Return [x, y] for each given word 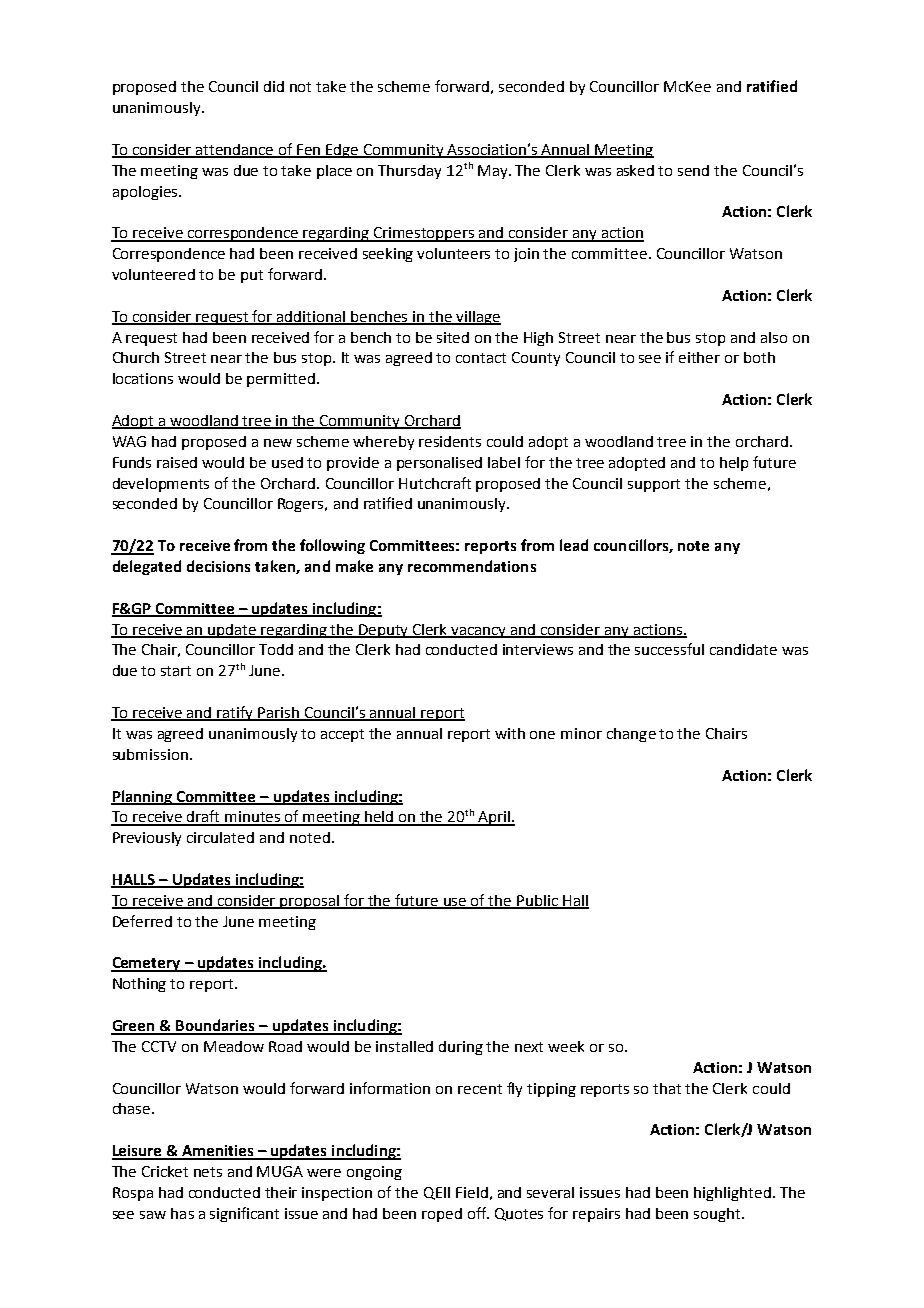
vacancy [479, 632]
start [176, 671]
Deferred [142, 921]
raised [177, 462]
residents [450, 441]
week [566, 1046]
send [693, 170]
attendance [235, 150]
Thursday [409, 172]
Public [537, 901]
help [734, 464]
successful [669, 649]
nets [208, 1172]
